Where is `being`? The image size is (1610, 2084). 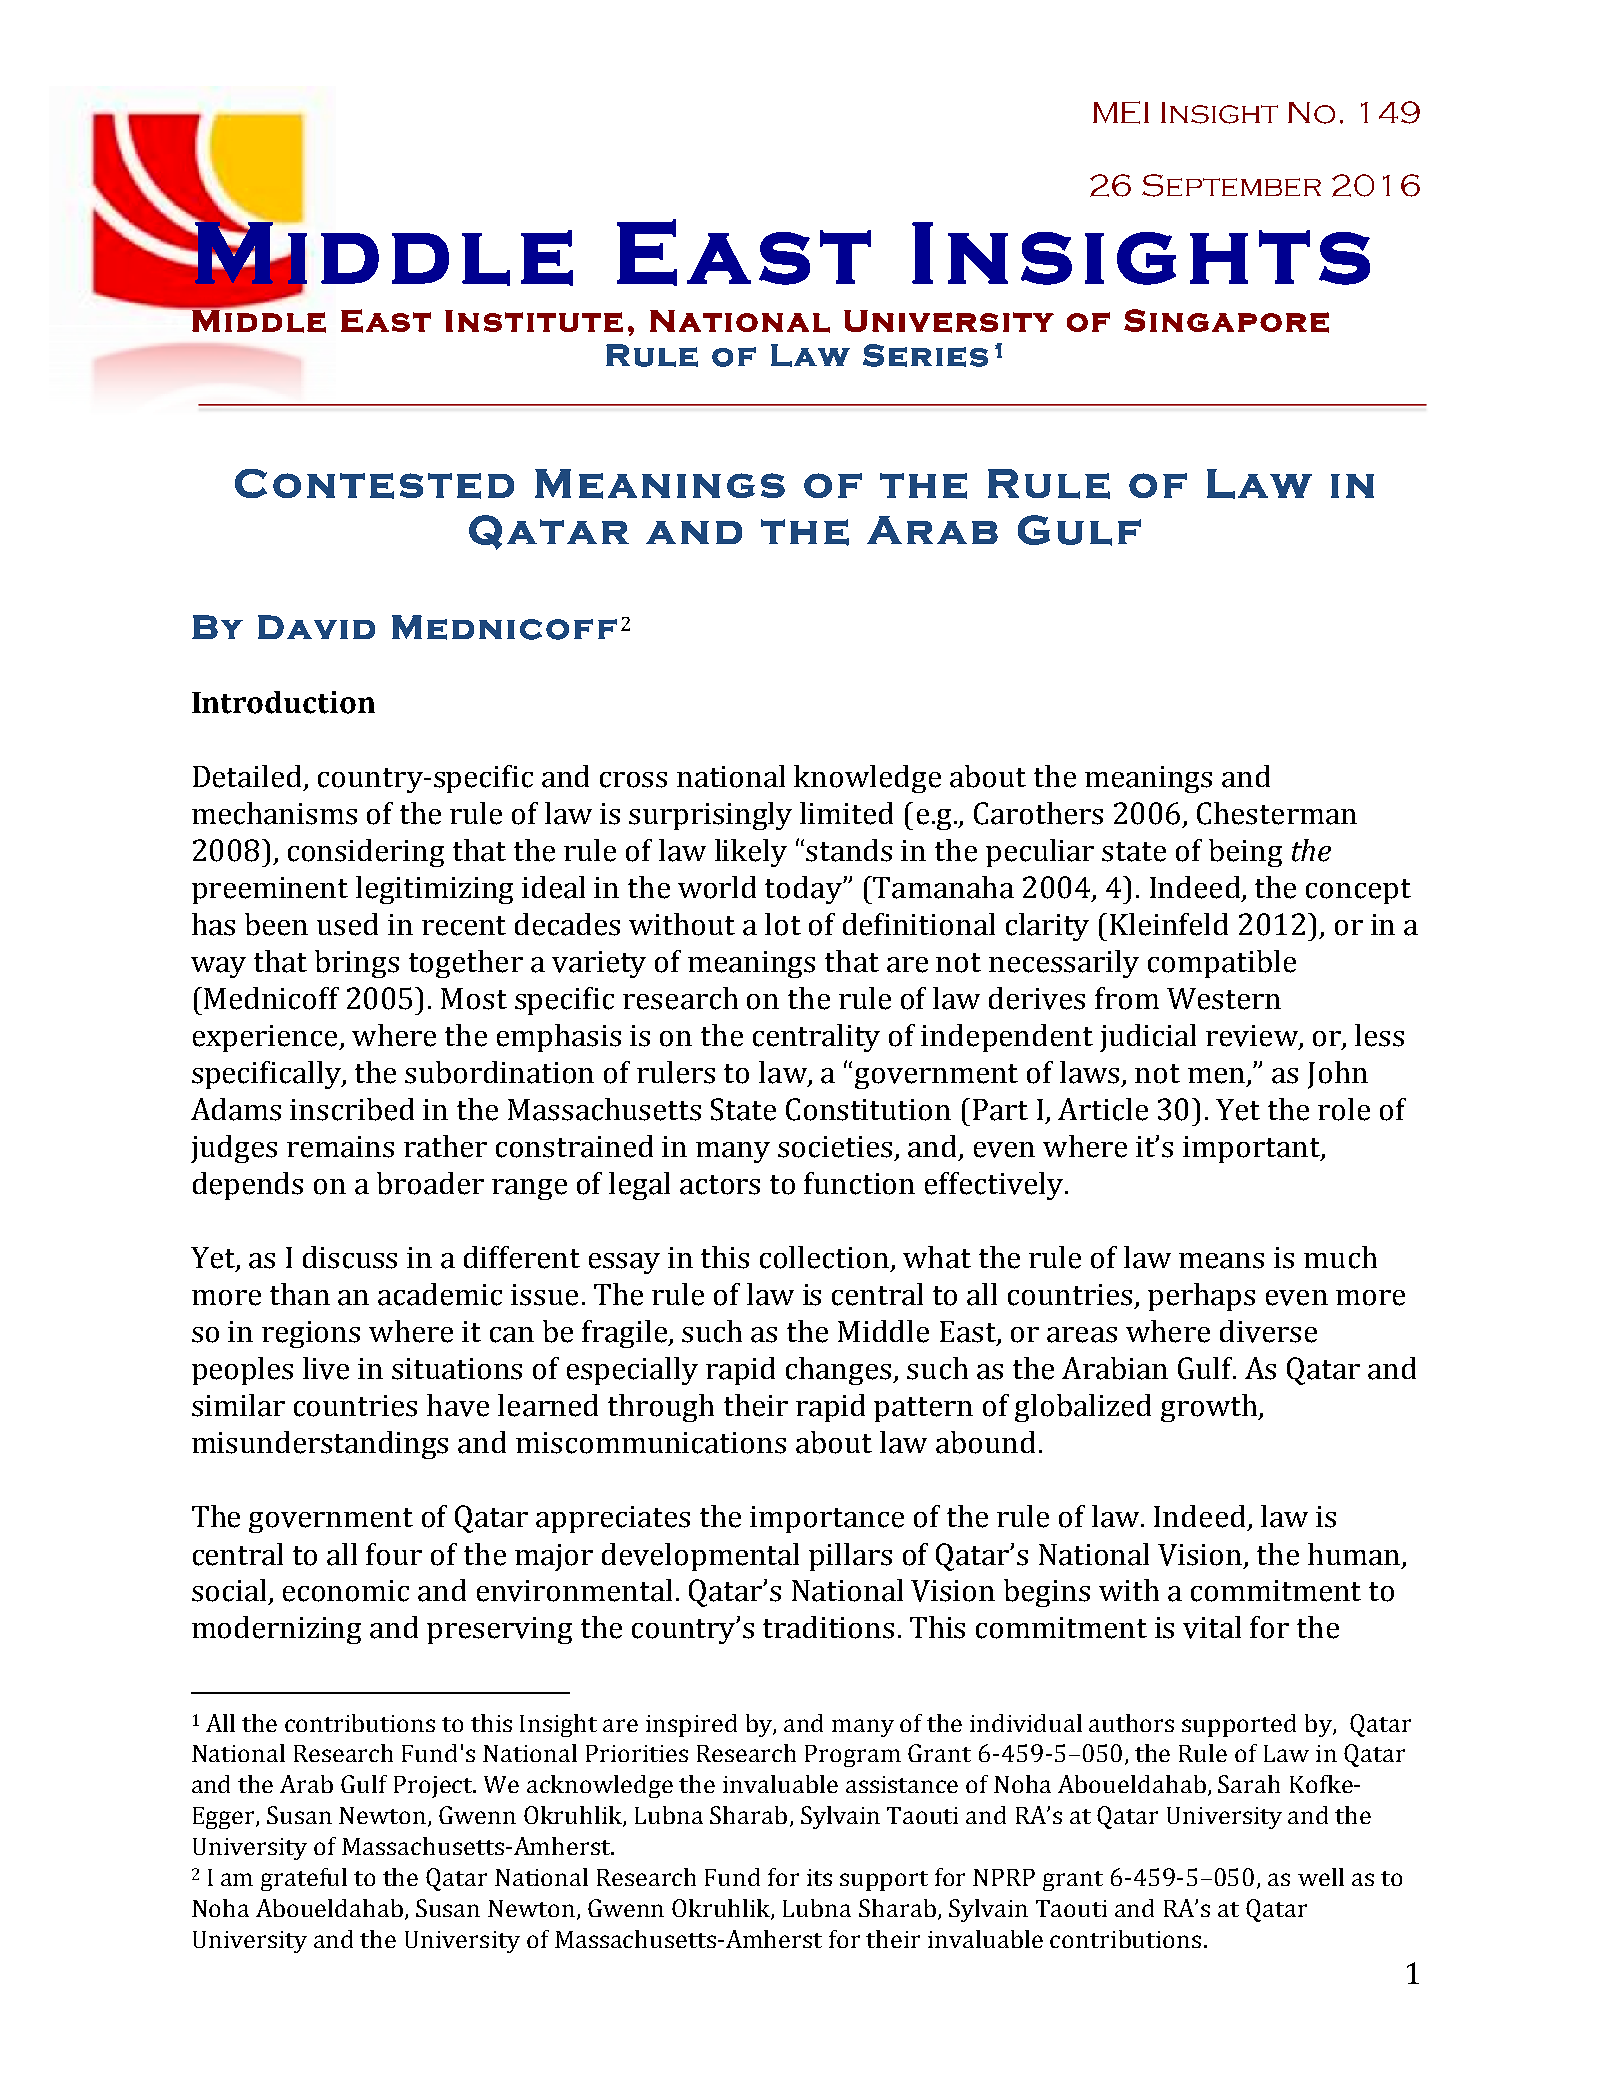
being is located at coordinates (1245, 853).
